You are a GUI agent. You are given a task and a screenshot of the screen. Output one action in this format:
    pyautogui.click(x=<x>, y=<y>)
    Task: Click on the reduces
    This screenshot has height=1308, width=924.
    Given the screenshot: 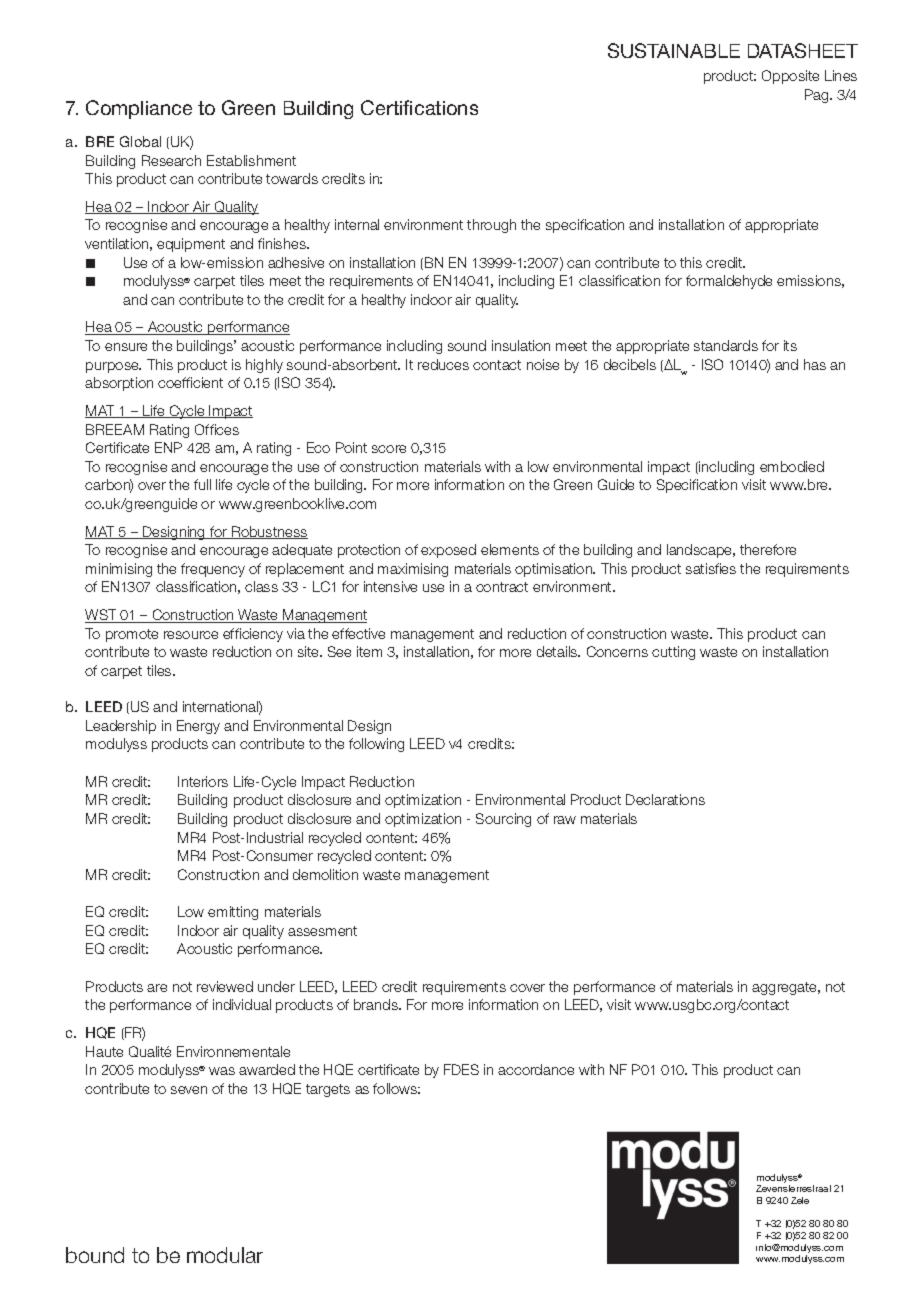 What is the action you would take?
    pyautogui.click(x=443, y=364)
